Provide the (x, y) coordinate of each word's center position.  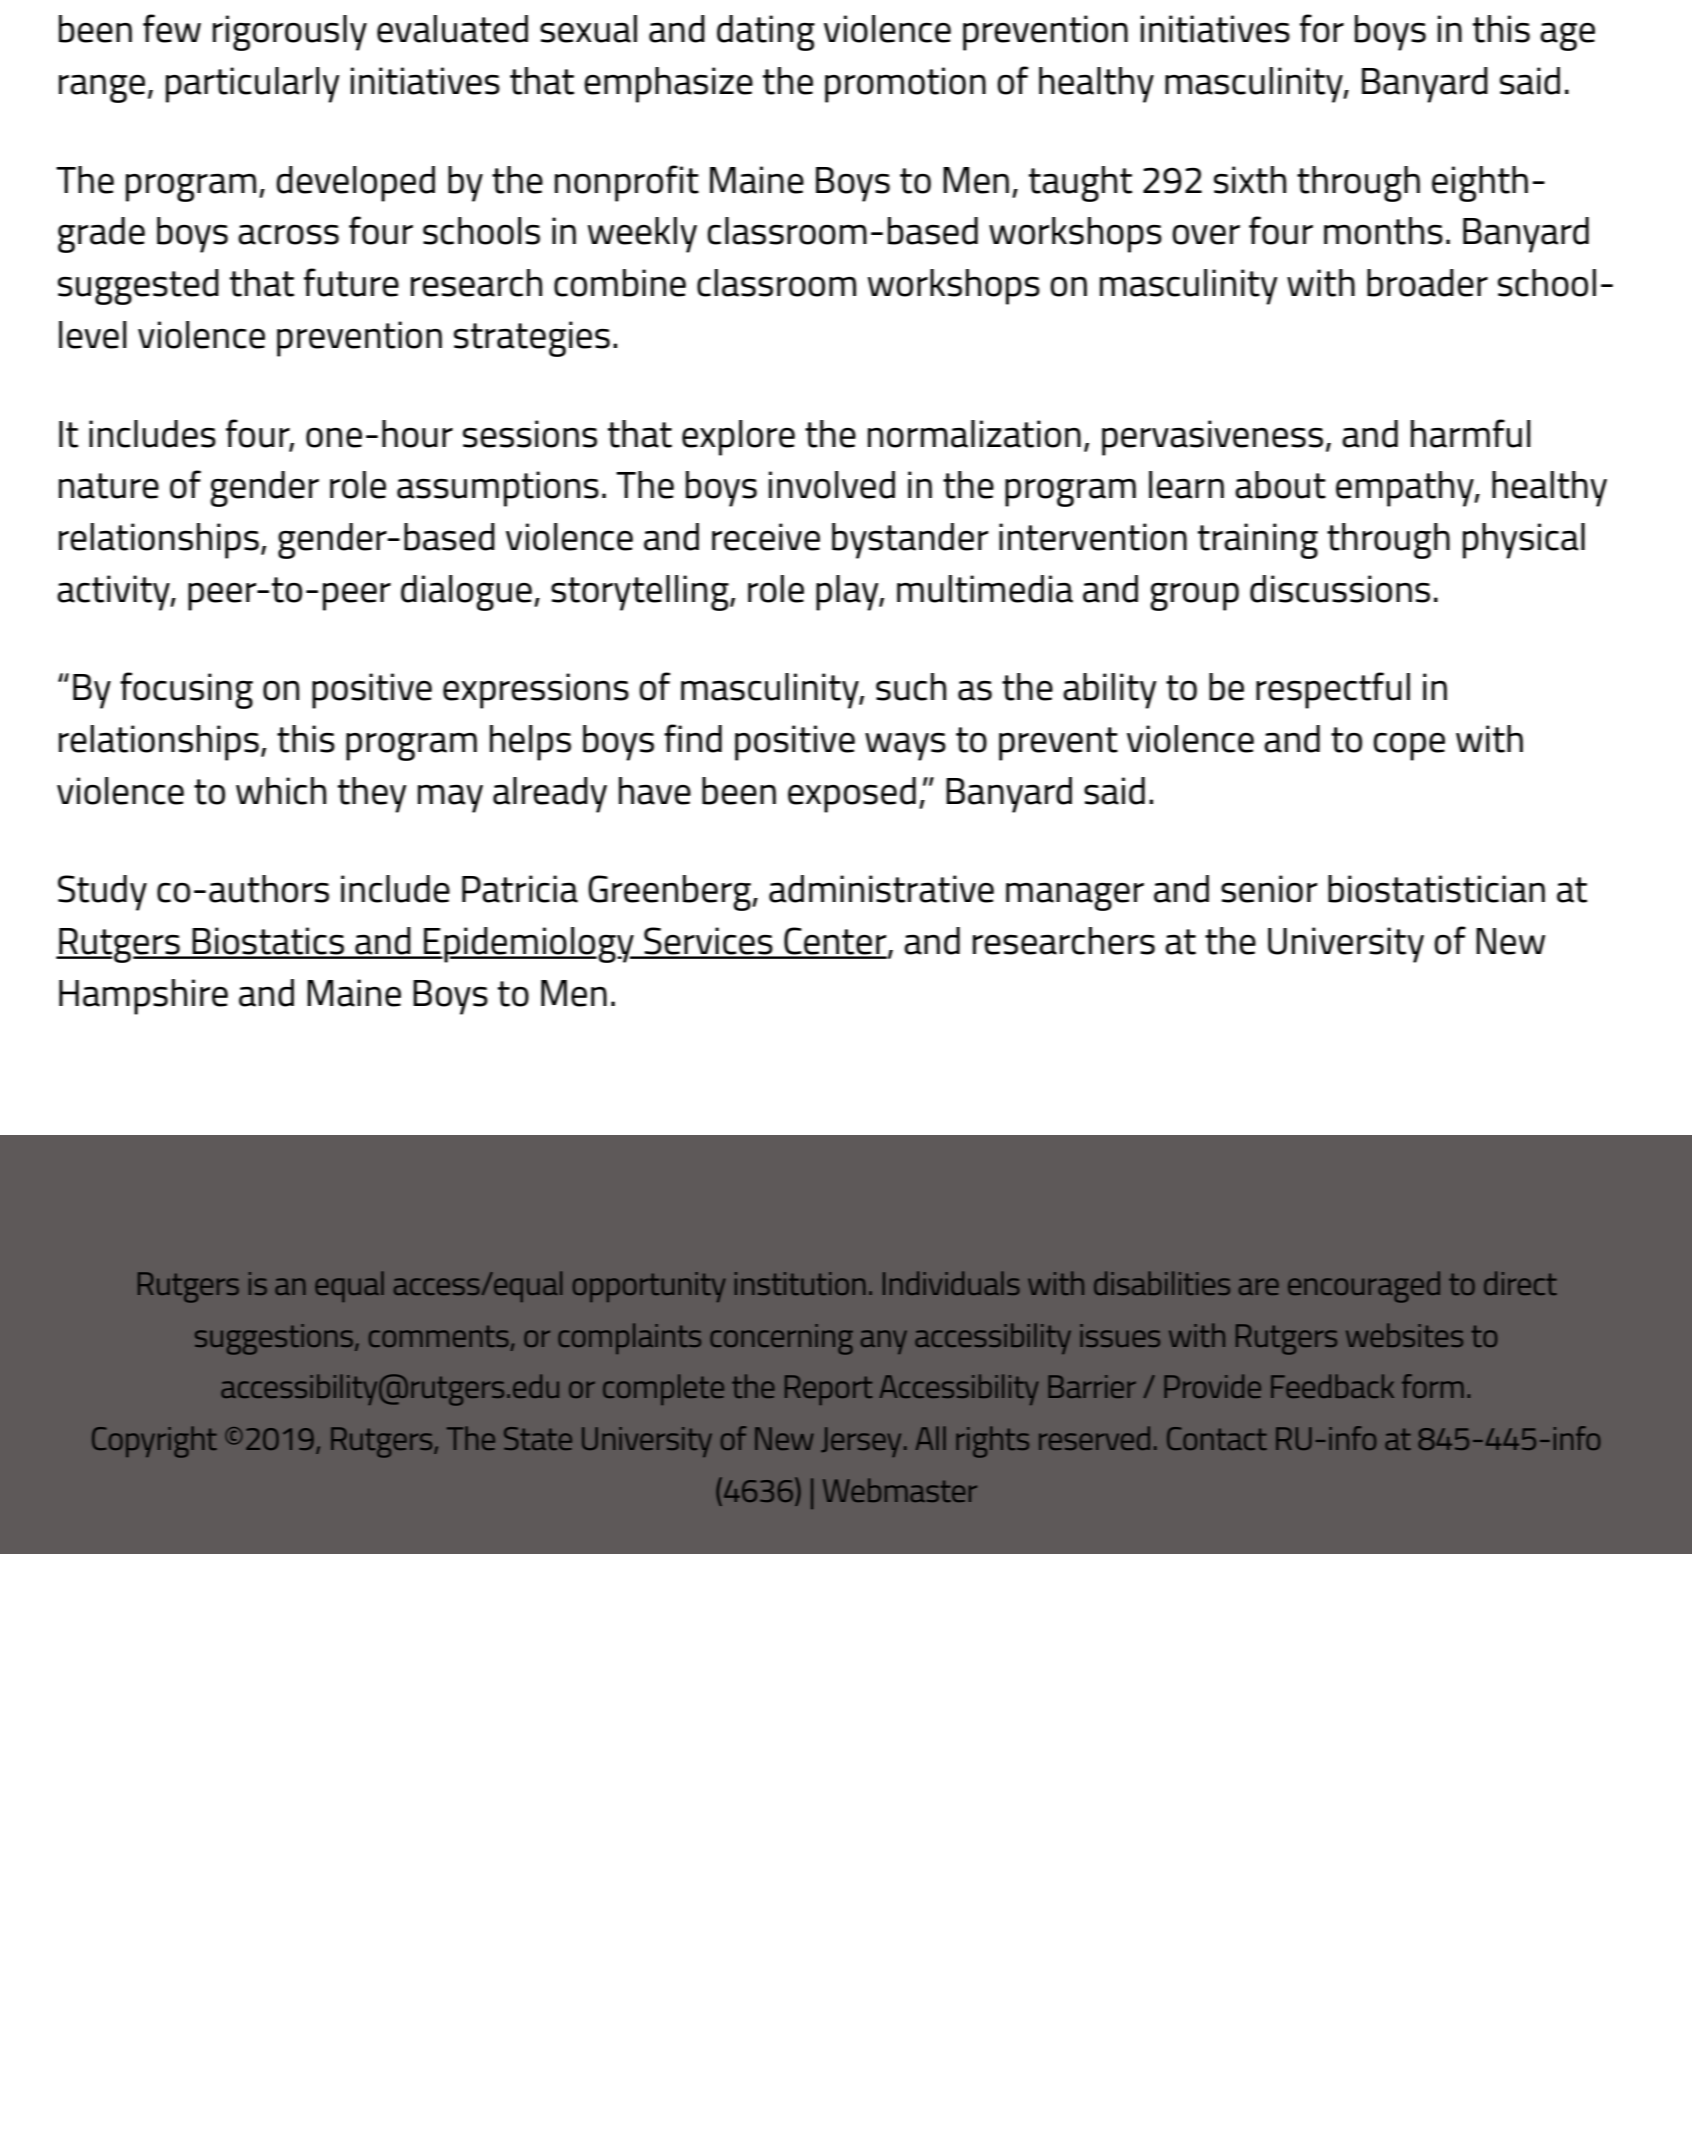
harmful (1471, 433)
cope (1409, 747)
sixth (1250, 180)
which (281, 791)
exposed (852, 795)
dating (766, 33)
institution (800, 1283)
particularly (253, 85)
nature (109, 486)
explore (738, 438)
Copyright (154, 1442)
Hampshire (143, 997)
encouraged (1364, 1287)
